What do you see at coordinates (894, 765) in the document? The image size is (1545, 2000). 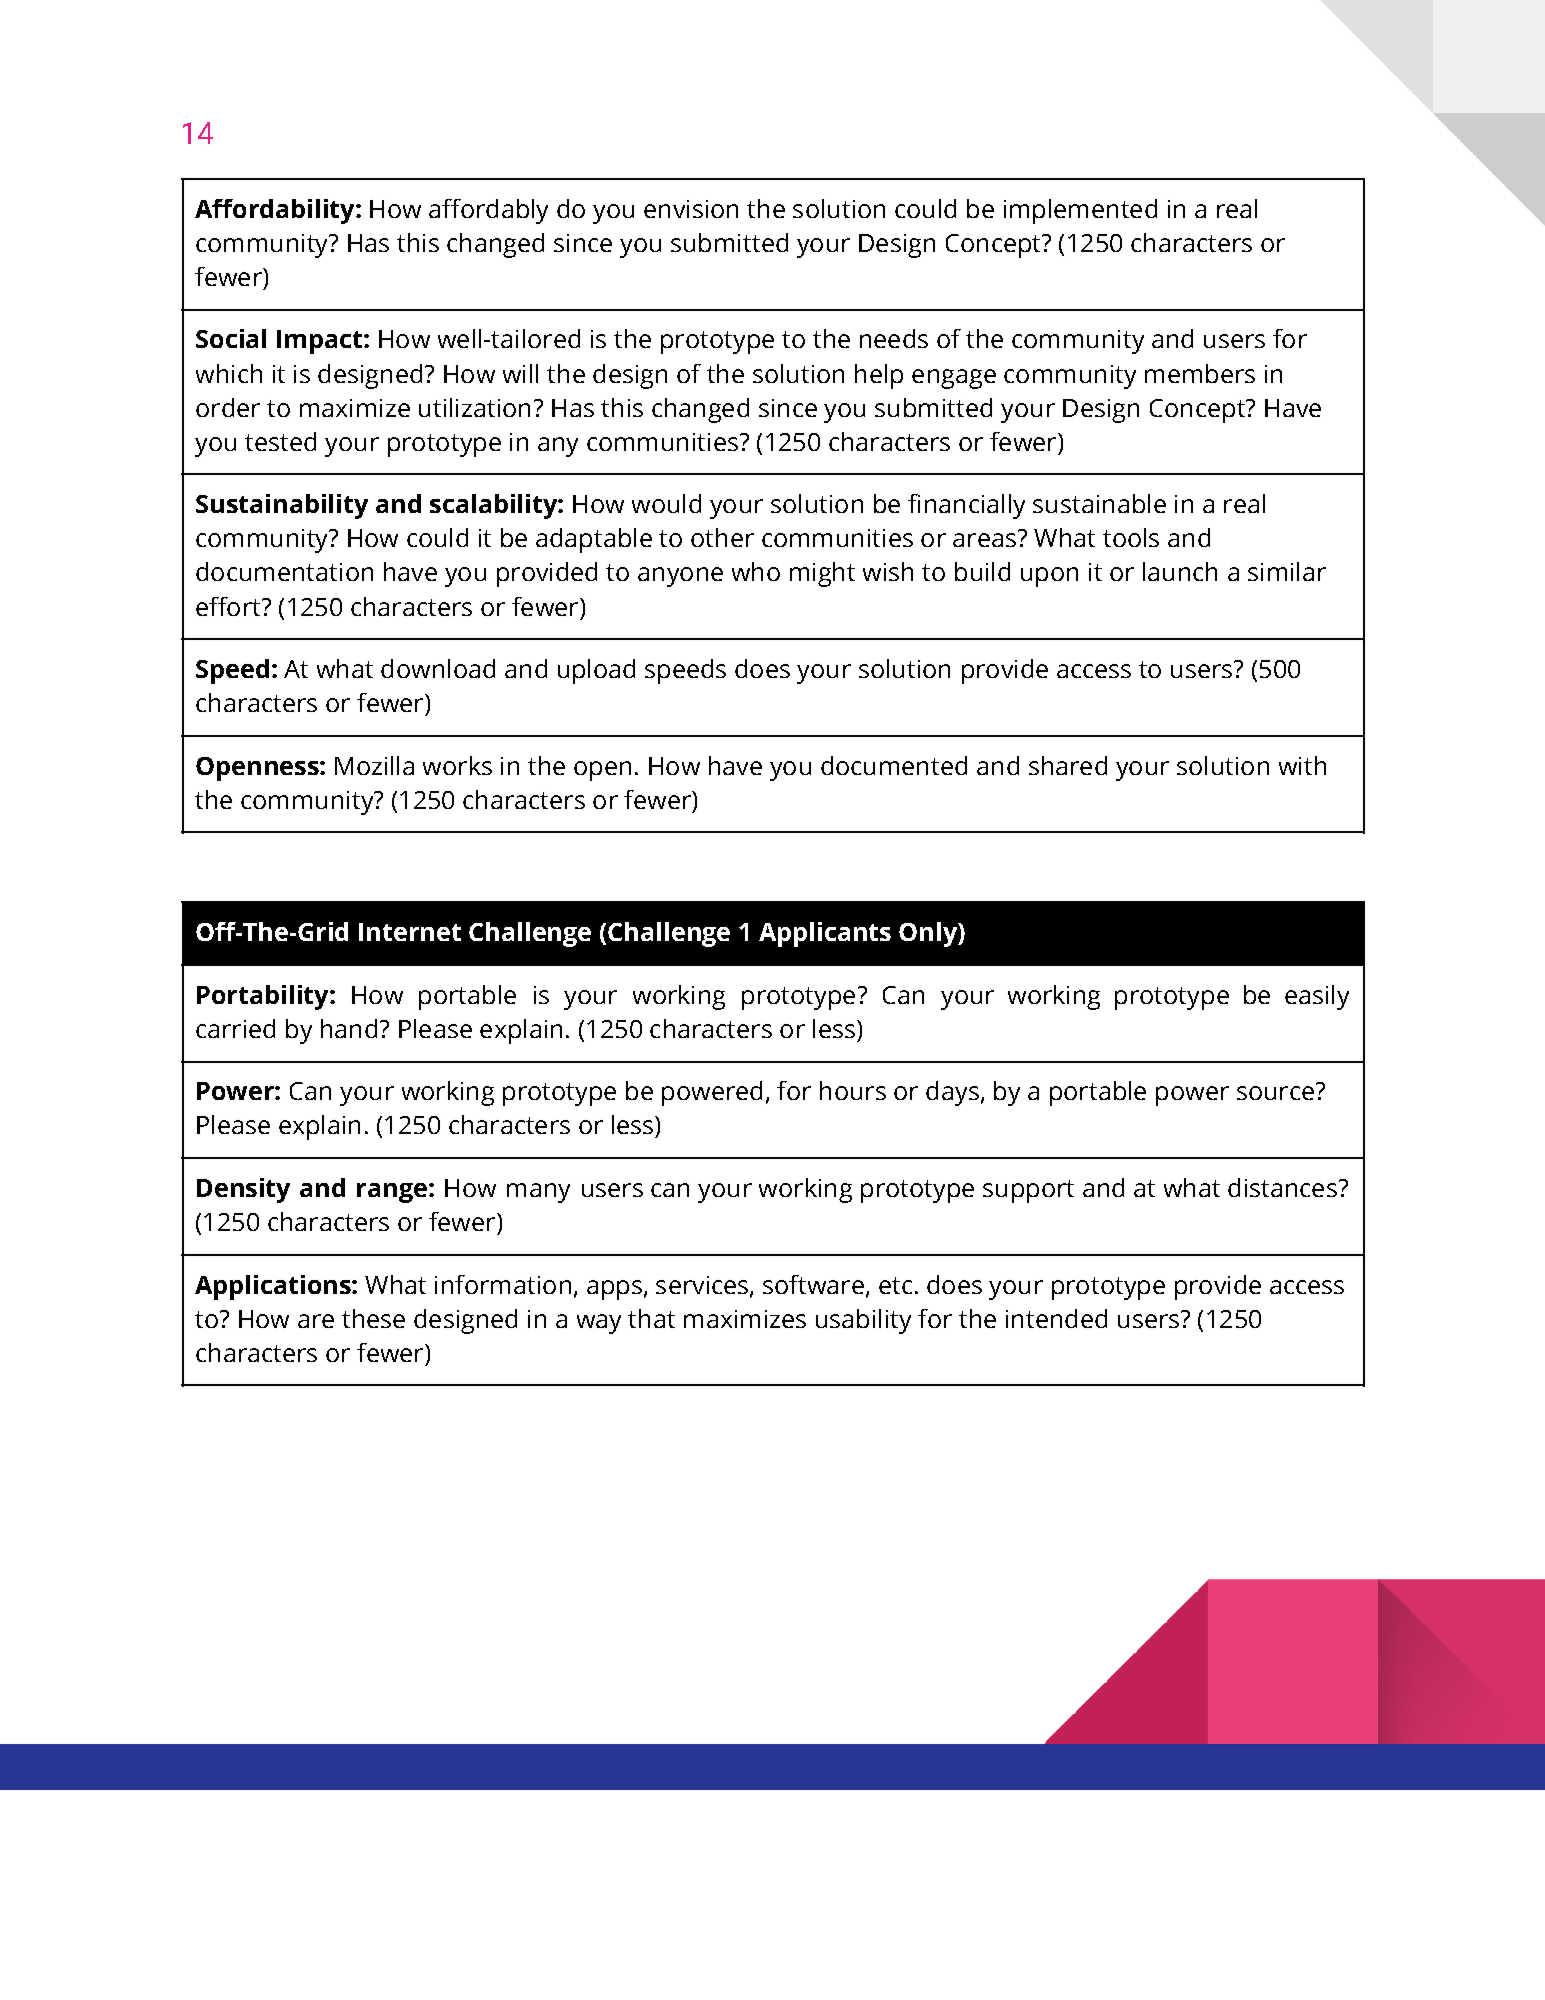 I see `documented` at bounding box center [894, 765].
